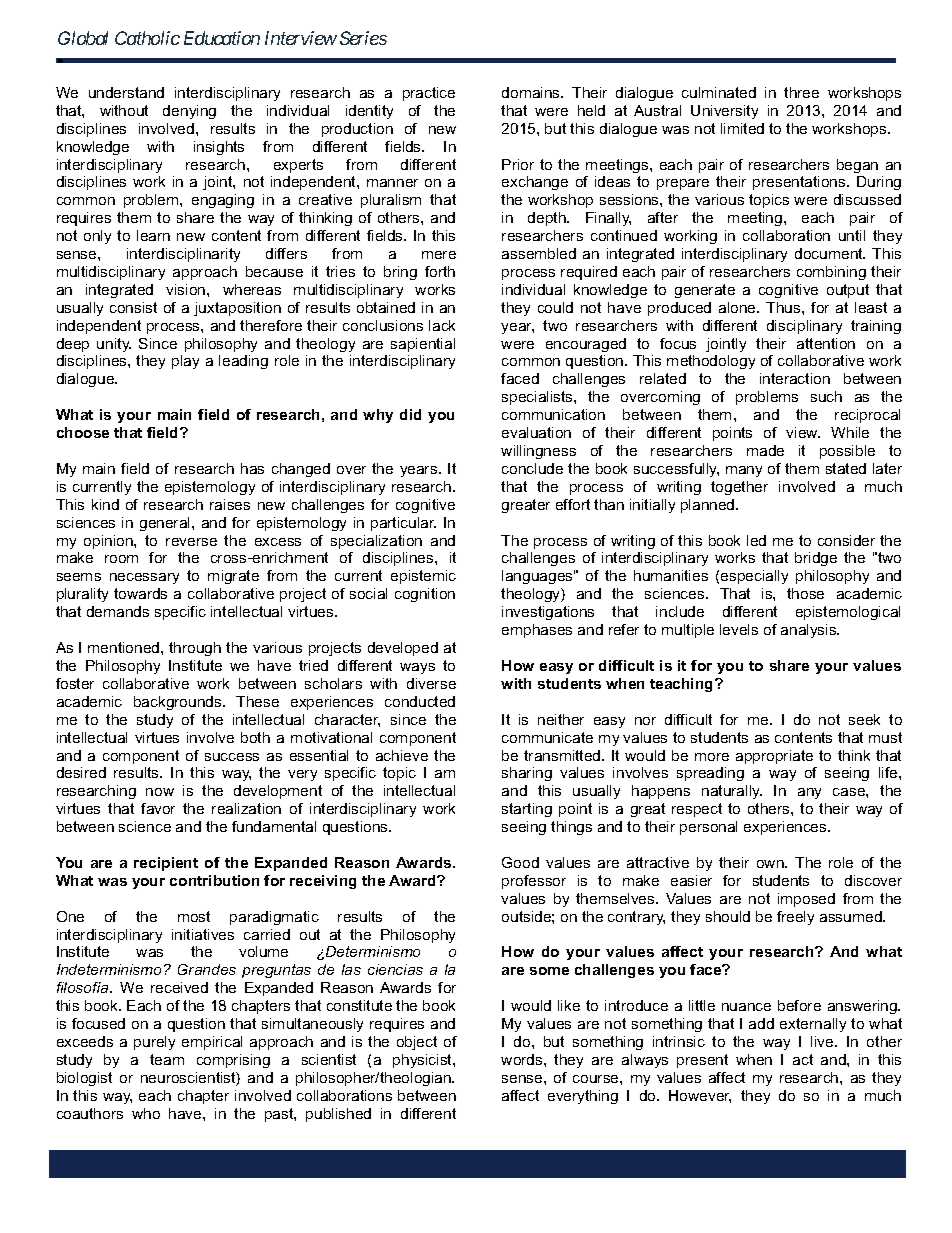 Image resolution: width=952 pixels, height=1233 pixels. Describe the element at coordinates (144, 578) in the screenshot. I see `necessary` at that location.
